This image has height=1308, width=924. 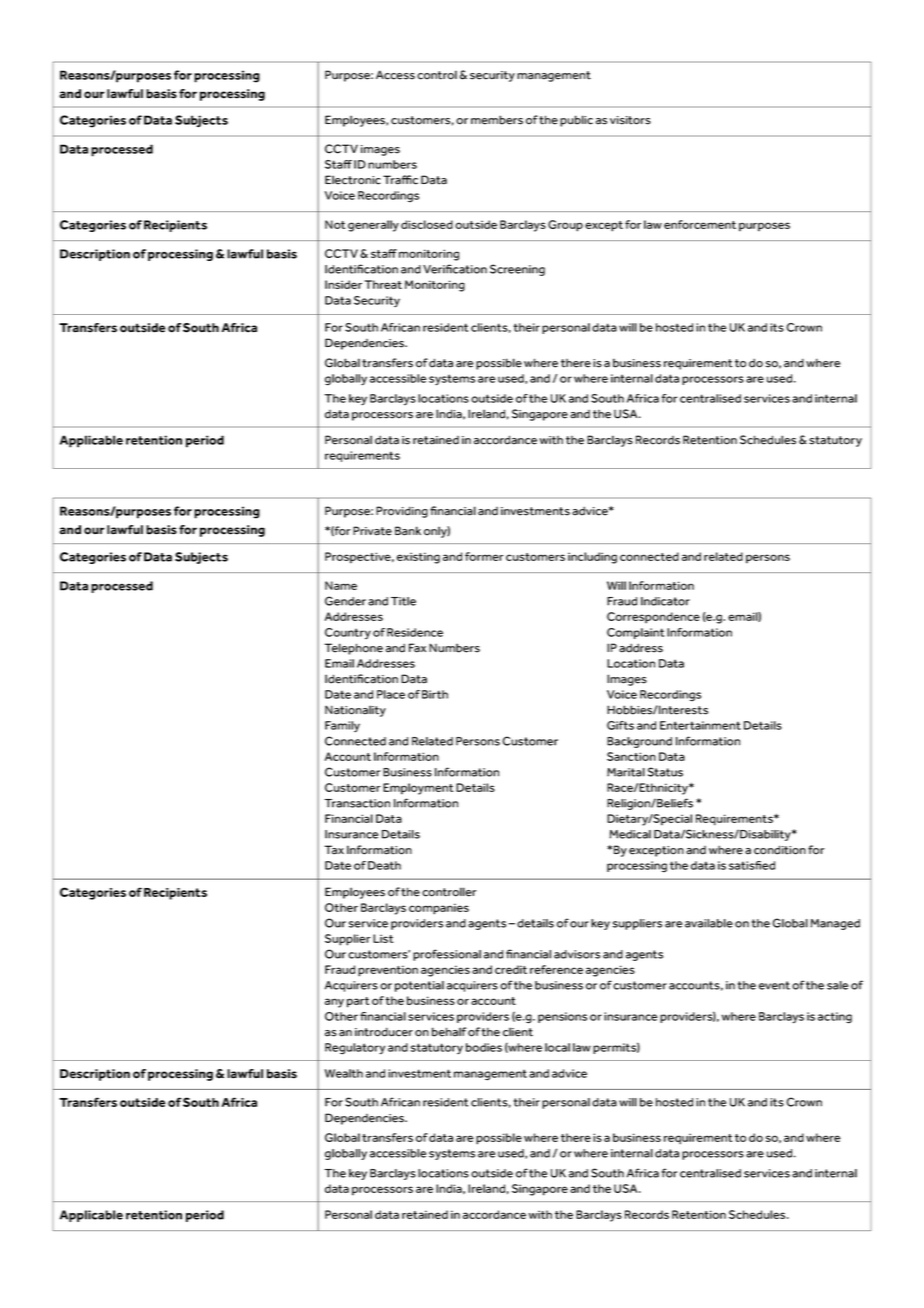 What do you see at coordinates (557, 1047) in the image?
I see `local` at bounding box center [557, 1047].
